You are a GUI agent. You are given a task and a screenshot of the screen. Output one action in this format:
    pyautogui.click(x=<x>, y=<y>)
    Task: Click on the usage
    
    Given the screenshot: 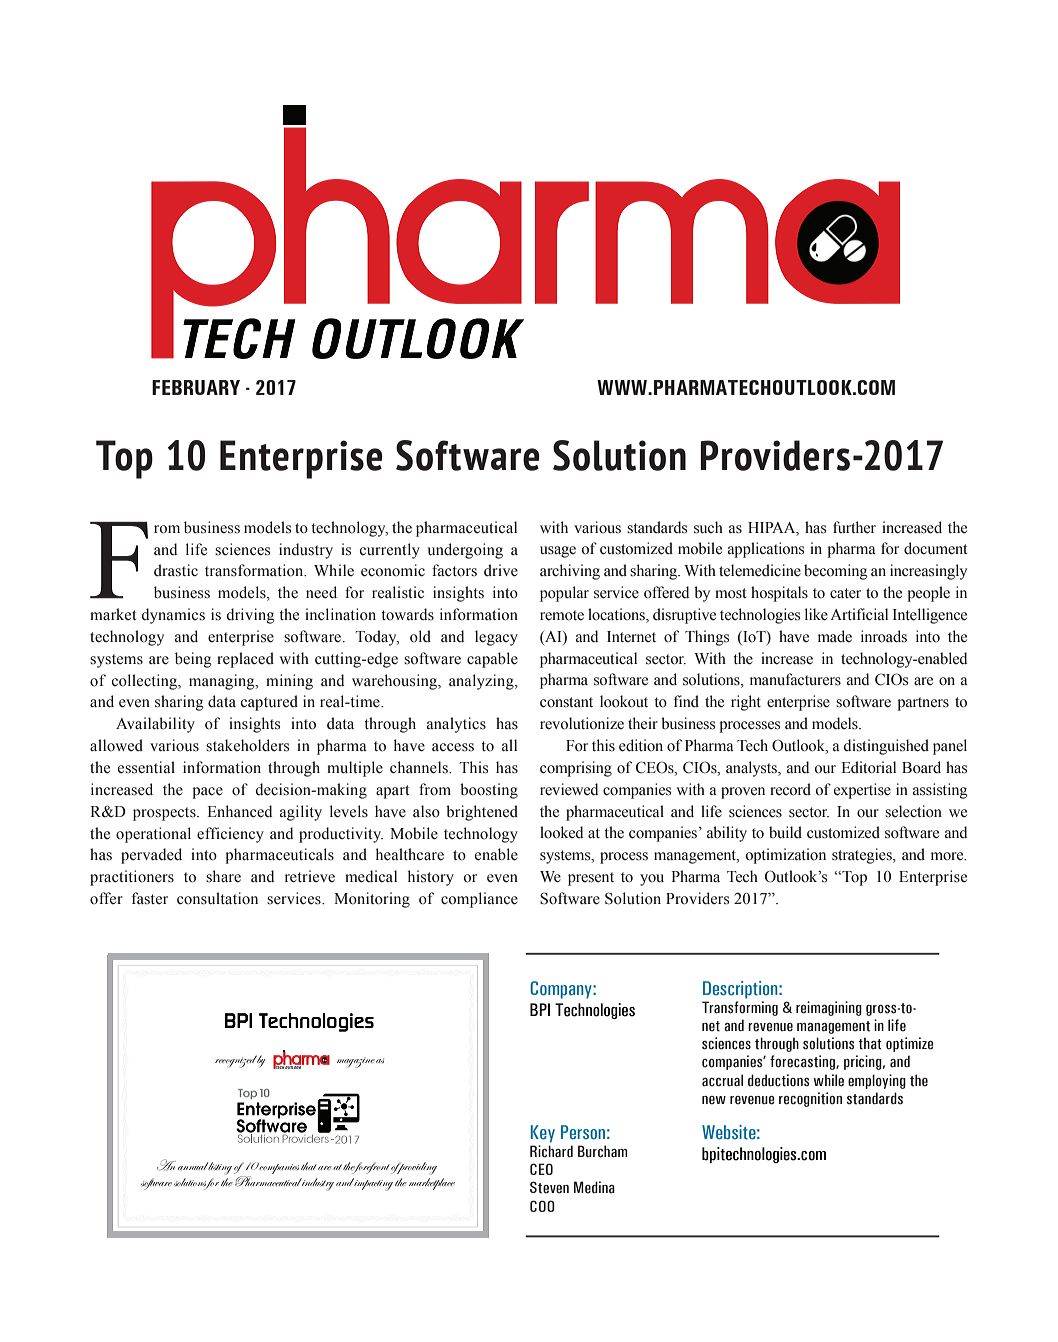 What is the action you would take?
    pyautogui.click(x=558, y=552)
